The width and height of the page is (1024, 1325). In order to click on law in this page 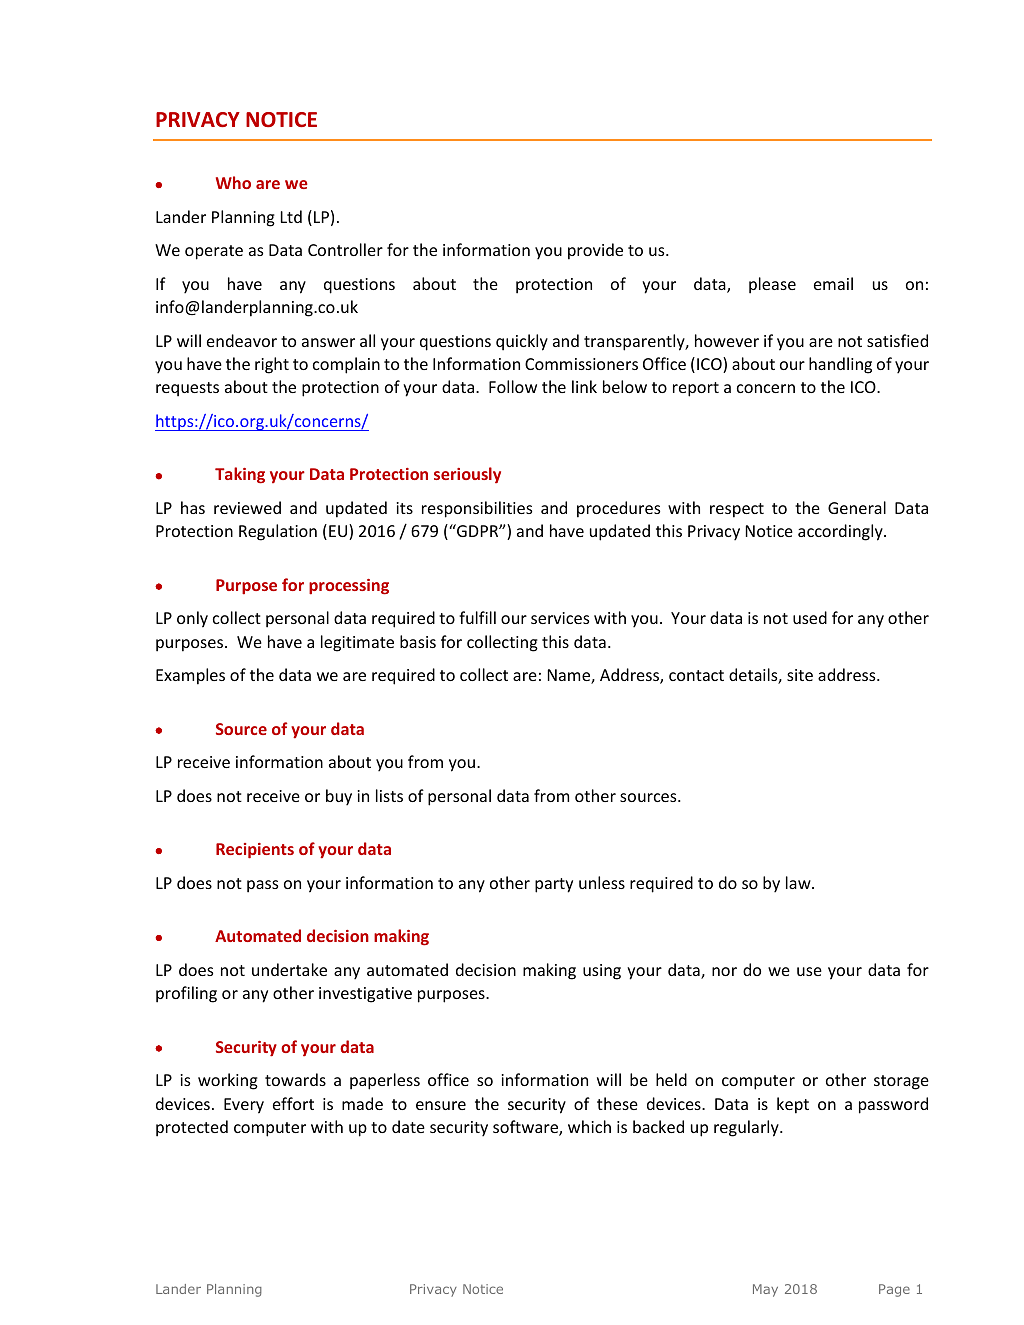, I will do `click(799, 882)`.
